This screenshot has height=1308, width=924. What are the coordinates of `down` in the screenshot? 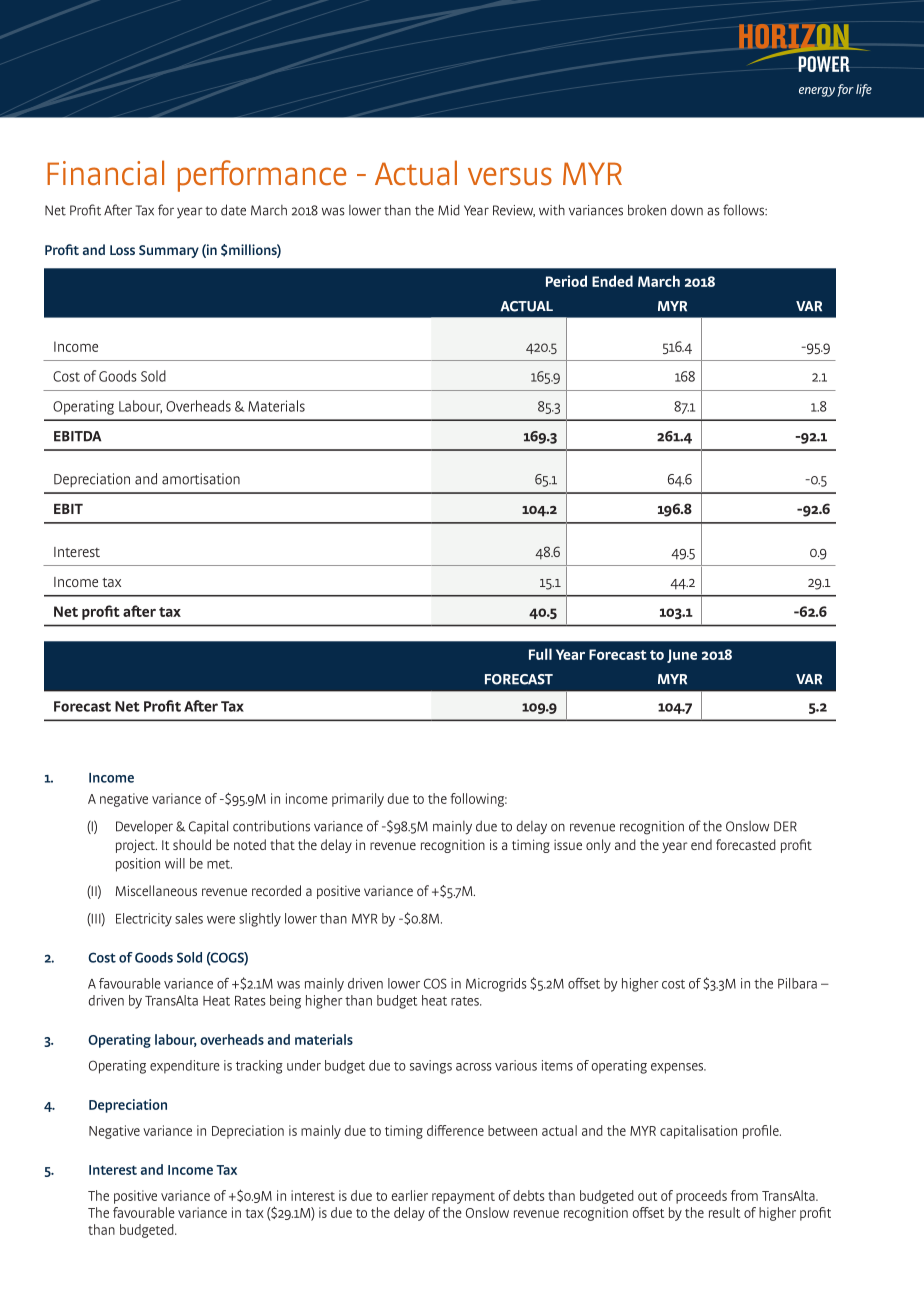 It's located at (687, 210).
